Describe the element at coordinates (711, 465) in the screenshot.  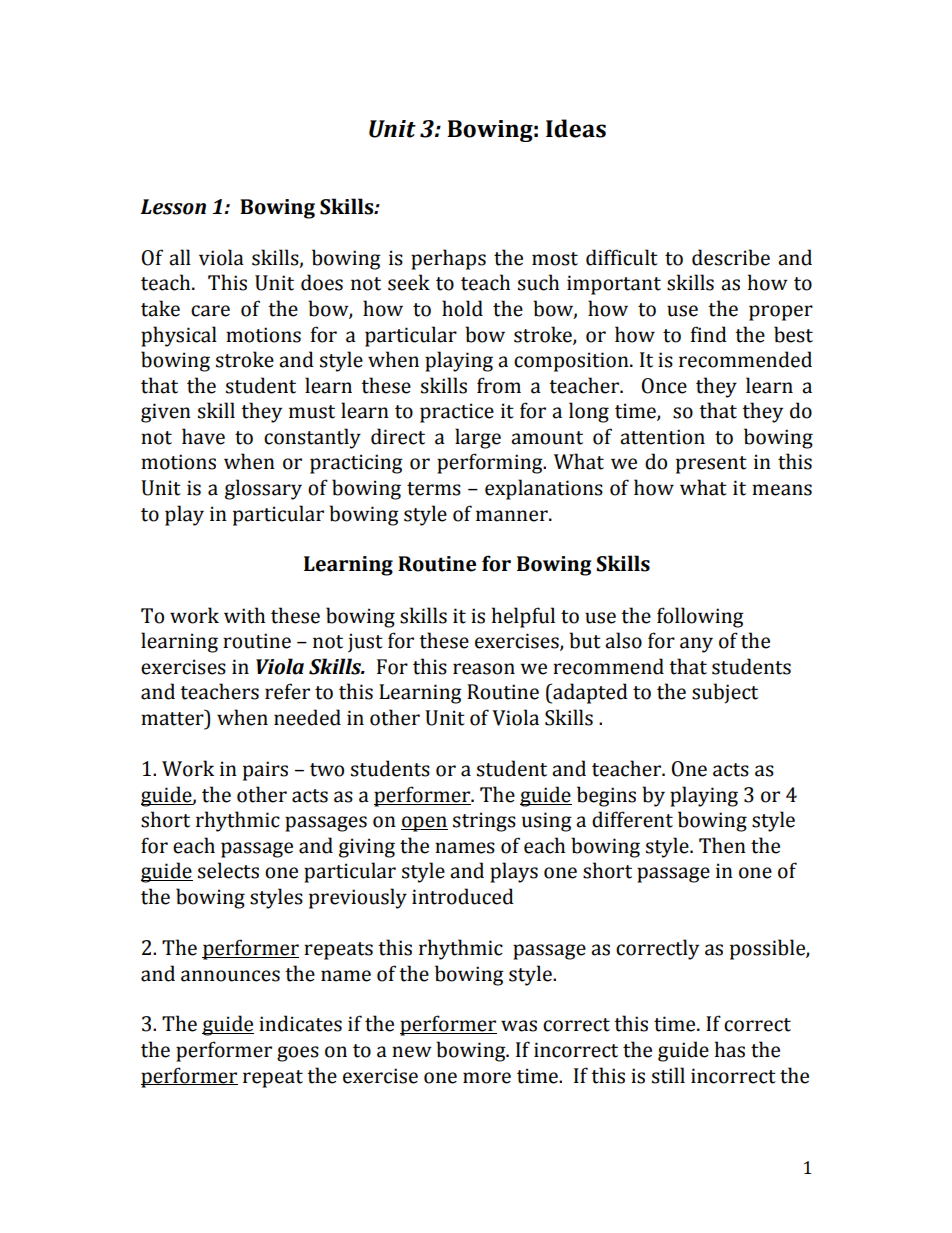
I see `present` at that location.
